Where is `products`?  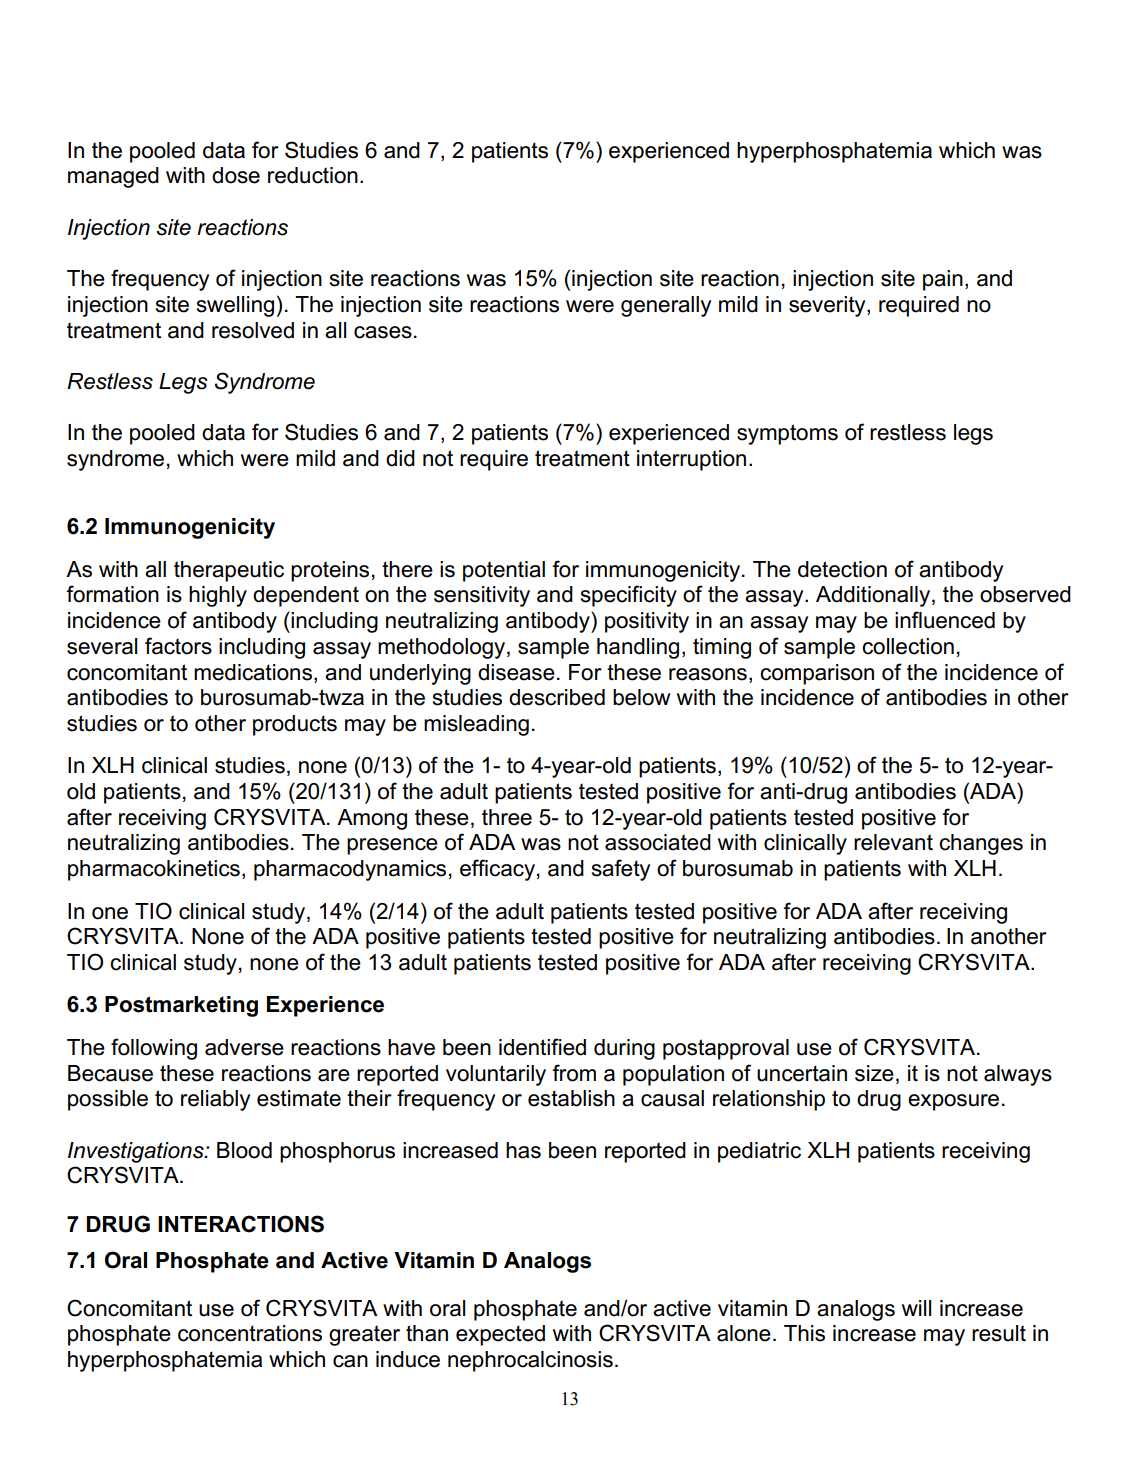 products is located at coordinates (295, 725).
